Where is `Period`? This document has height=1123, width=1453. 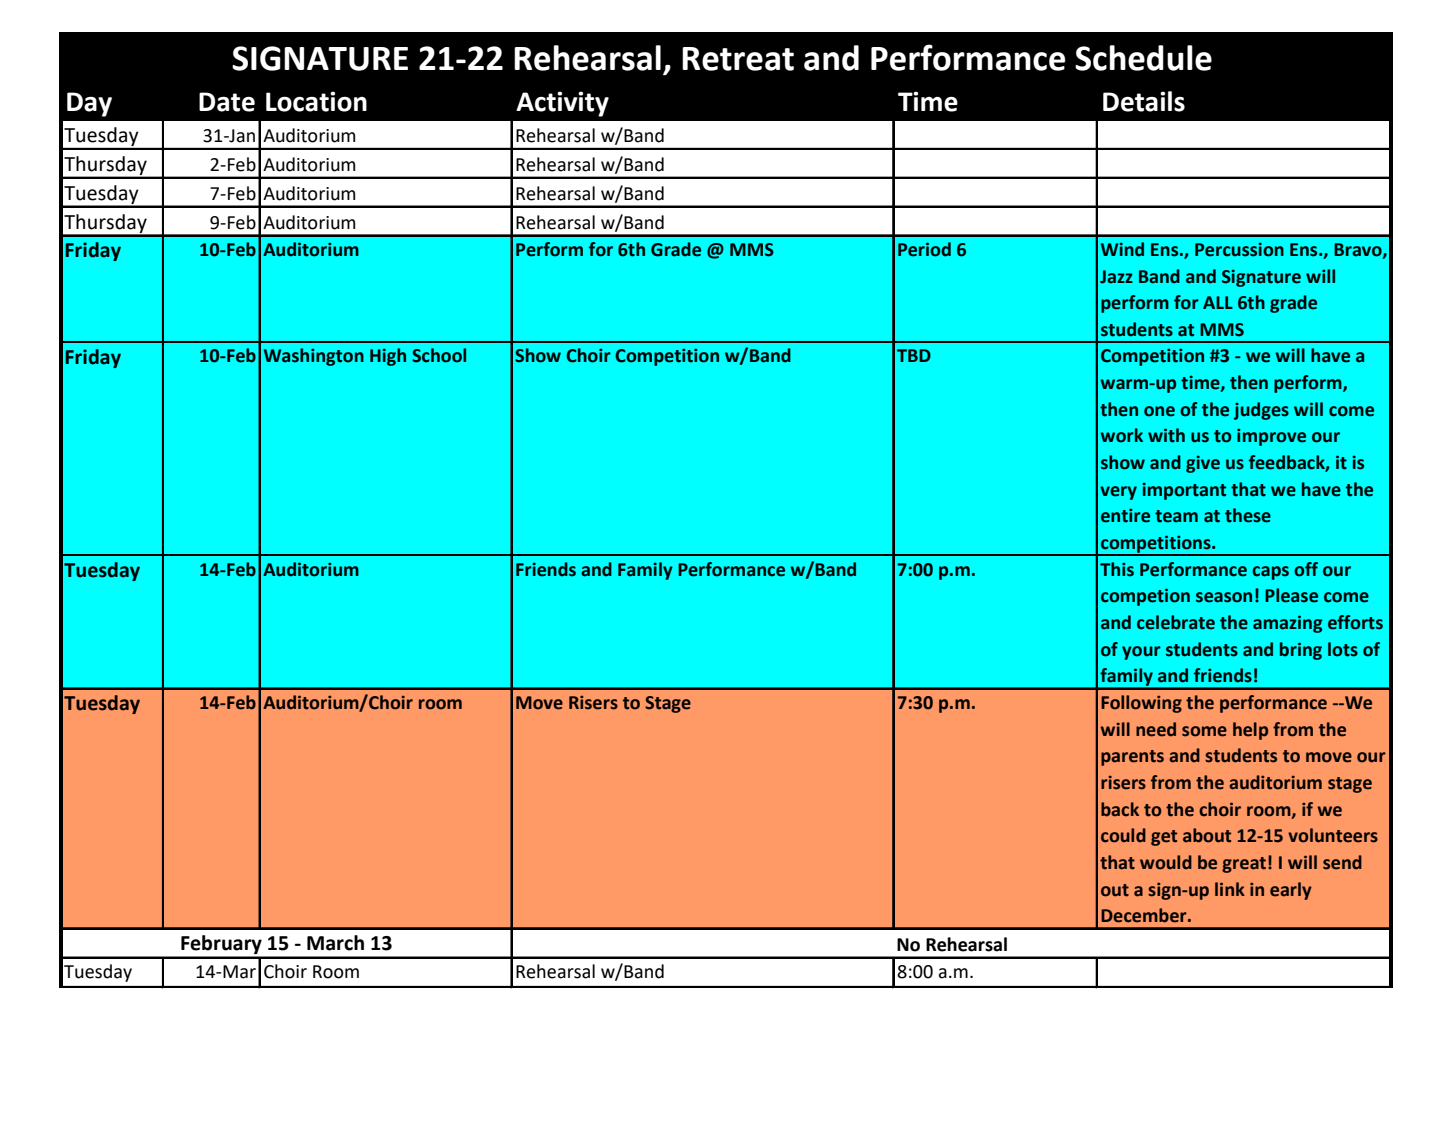
Period is located at coordinates (924, 249).
